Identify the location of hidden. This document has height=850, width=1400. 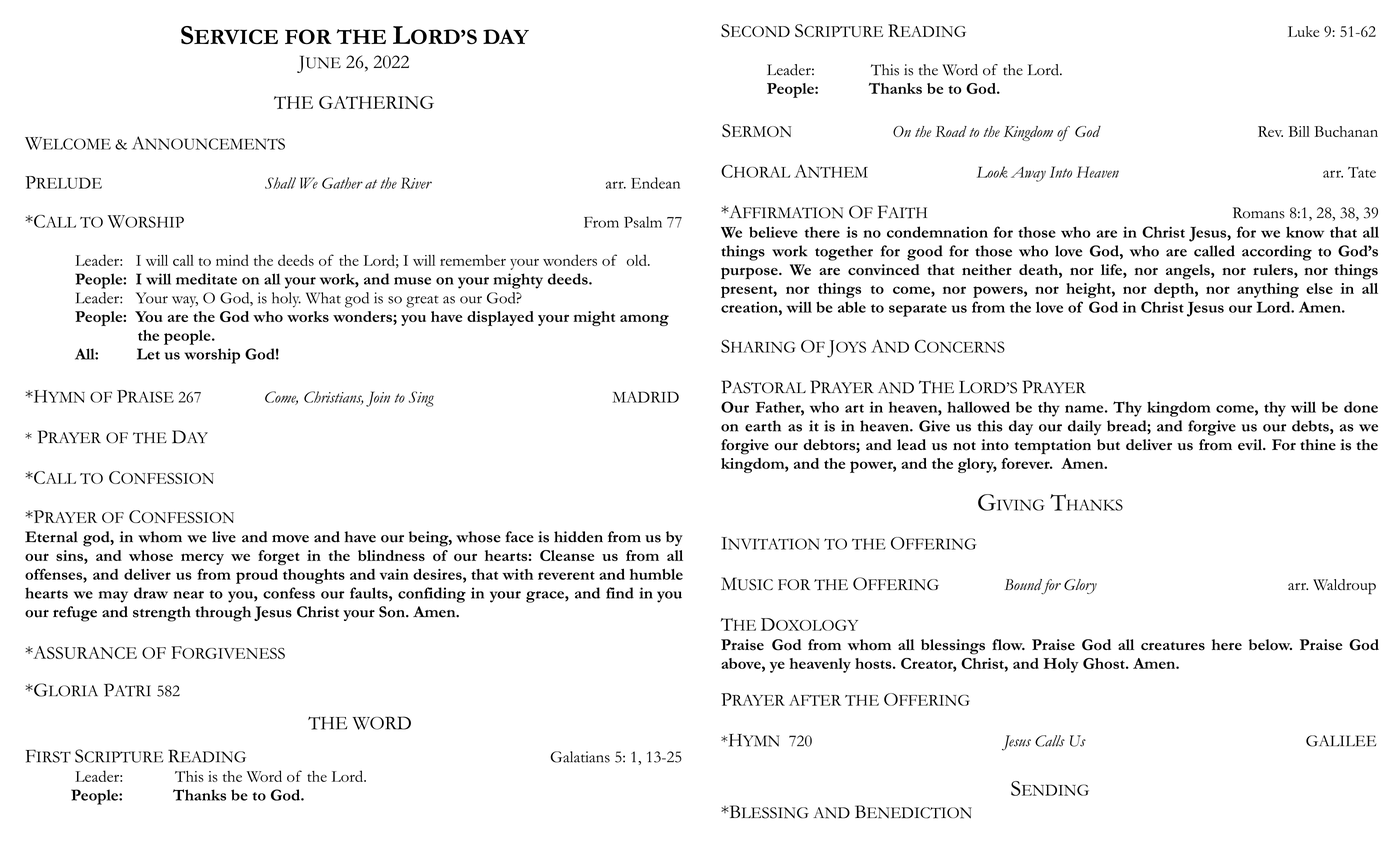
(578, 537).
